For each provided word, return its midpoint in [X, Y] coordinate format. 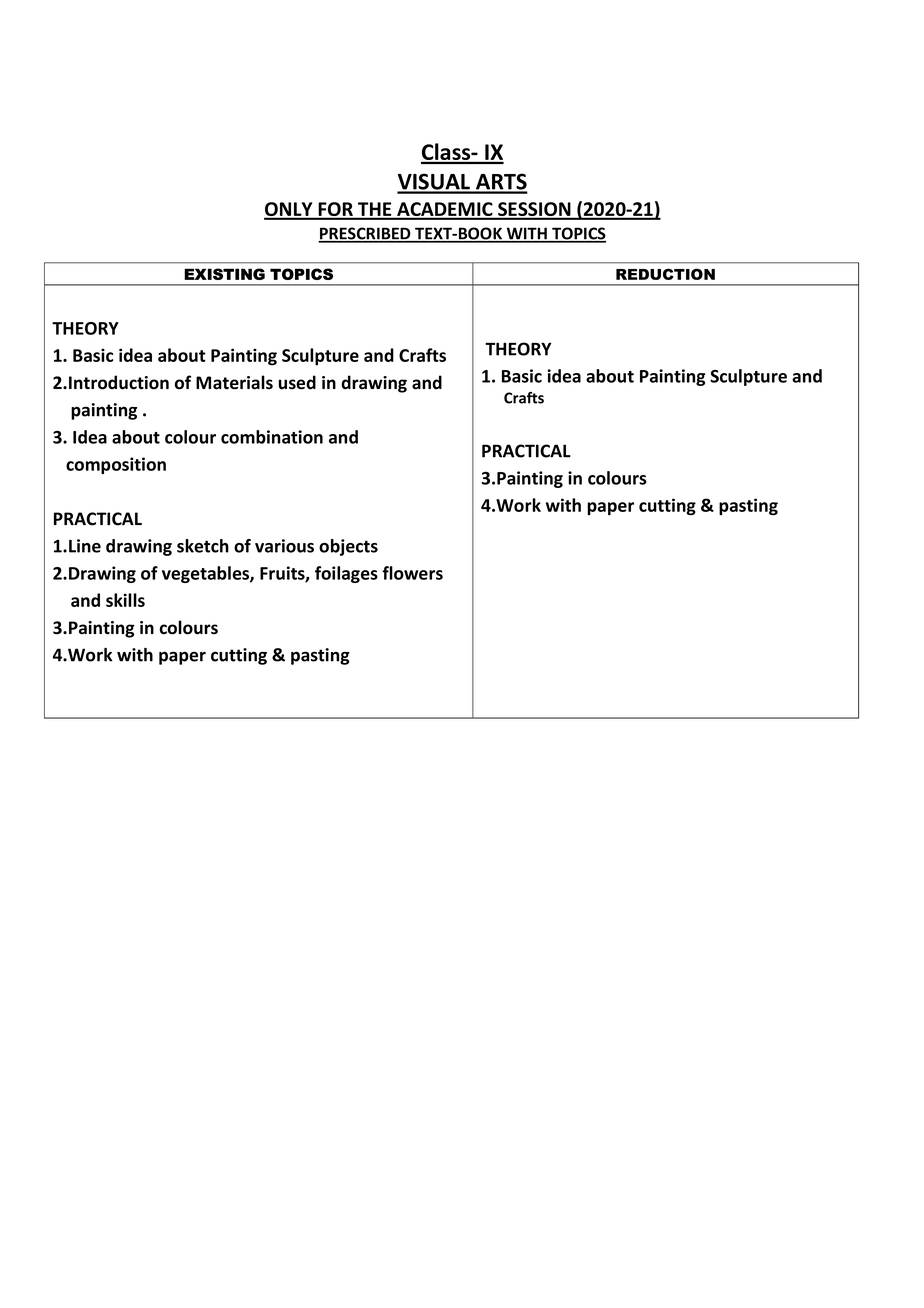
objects [348, 547]
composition [116, 465]
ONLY [289, 210]
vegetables [206, 574]
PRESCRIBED [365, 234]
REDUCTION [665, 274]
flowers [412, 573]
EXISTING [224, 274]
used [297, 382]
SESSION [534, 210]
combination [272, 437]
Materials [234, 382]
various [284, 546]
